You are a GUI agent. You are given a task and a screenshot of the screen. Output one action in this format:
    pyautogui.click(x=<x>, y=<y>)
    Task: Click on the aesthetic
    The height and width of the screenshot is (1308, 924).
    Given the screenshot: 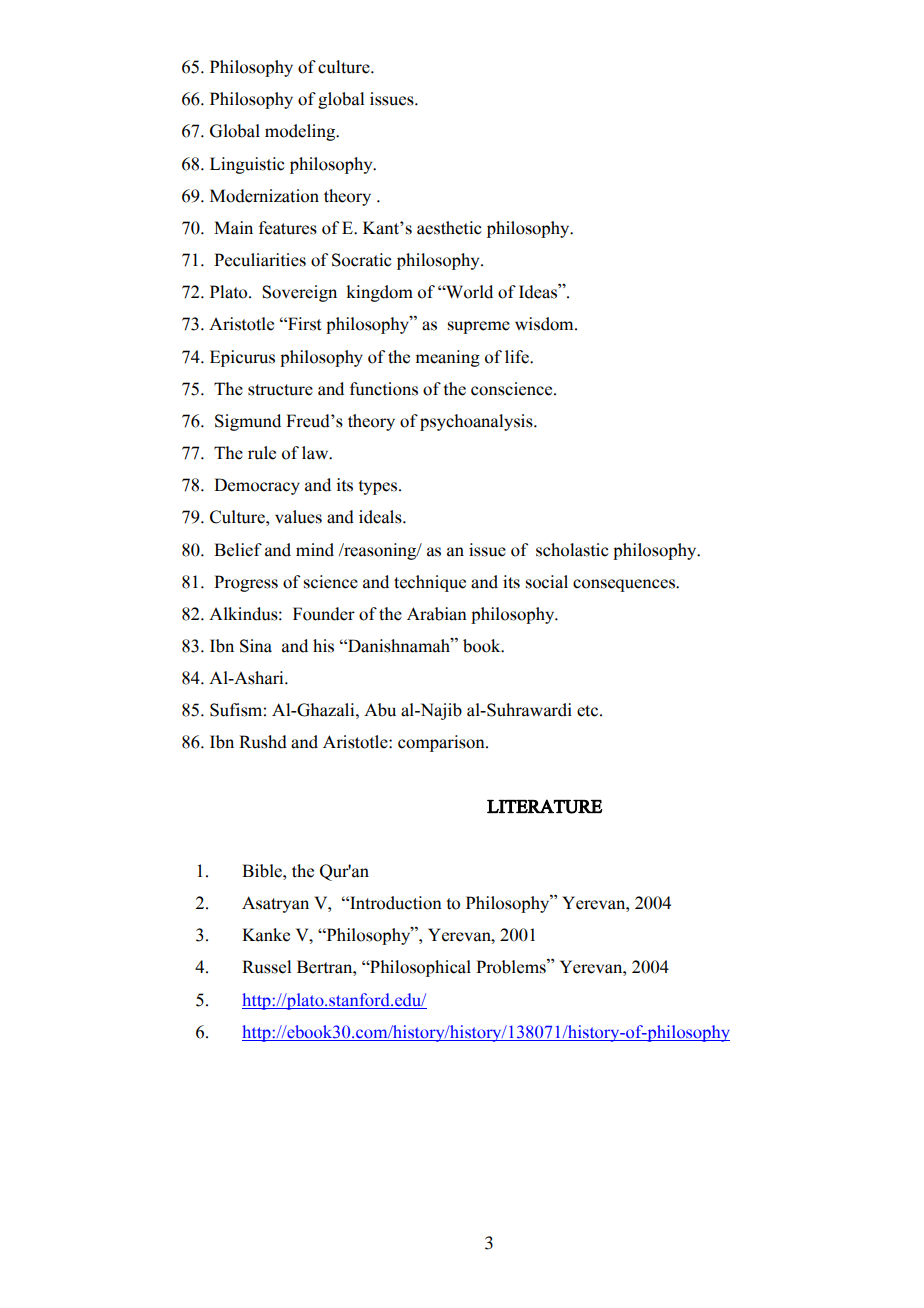 What is the action you would take?
    pyautogui.click(x=449, y=228)
